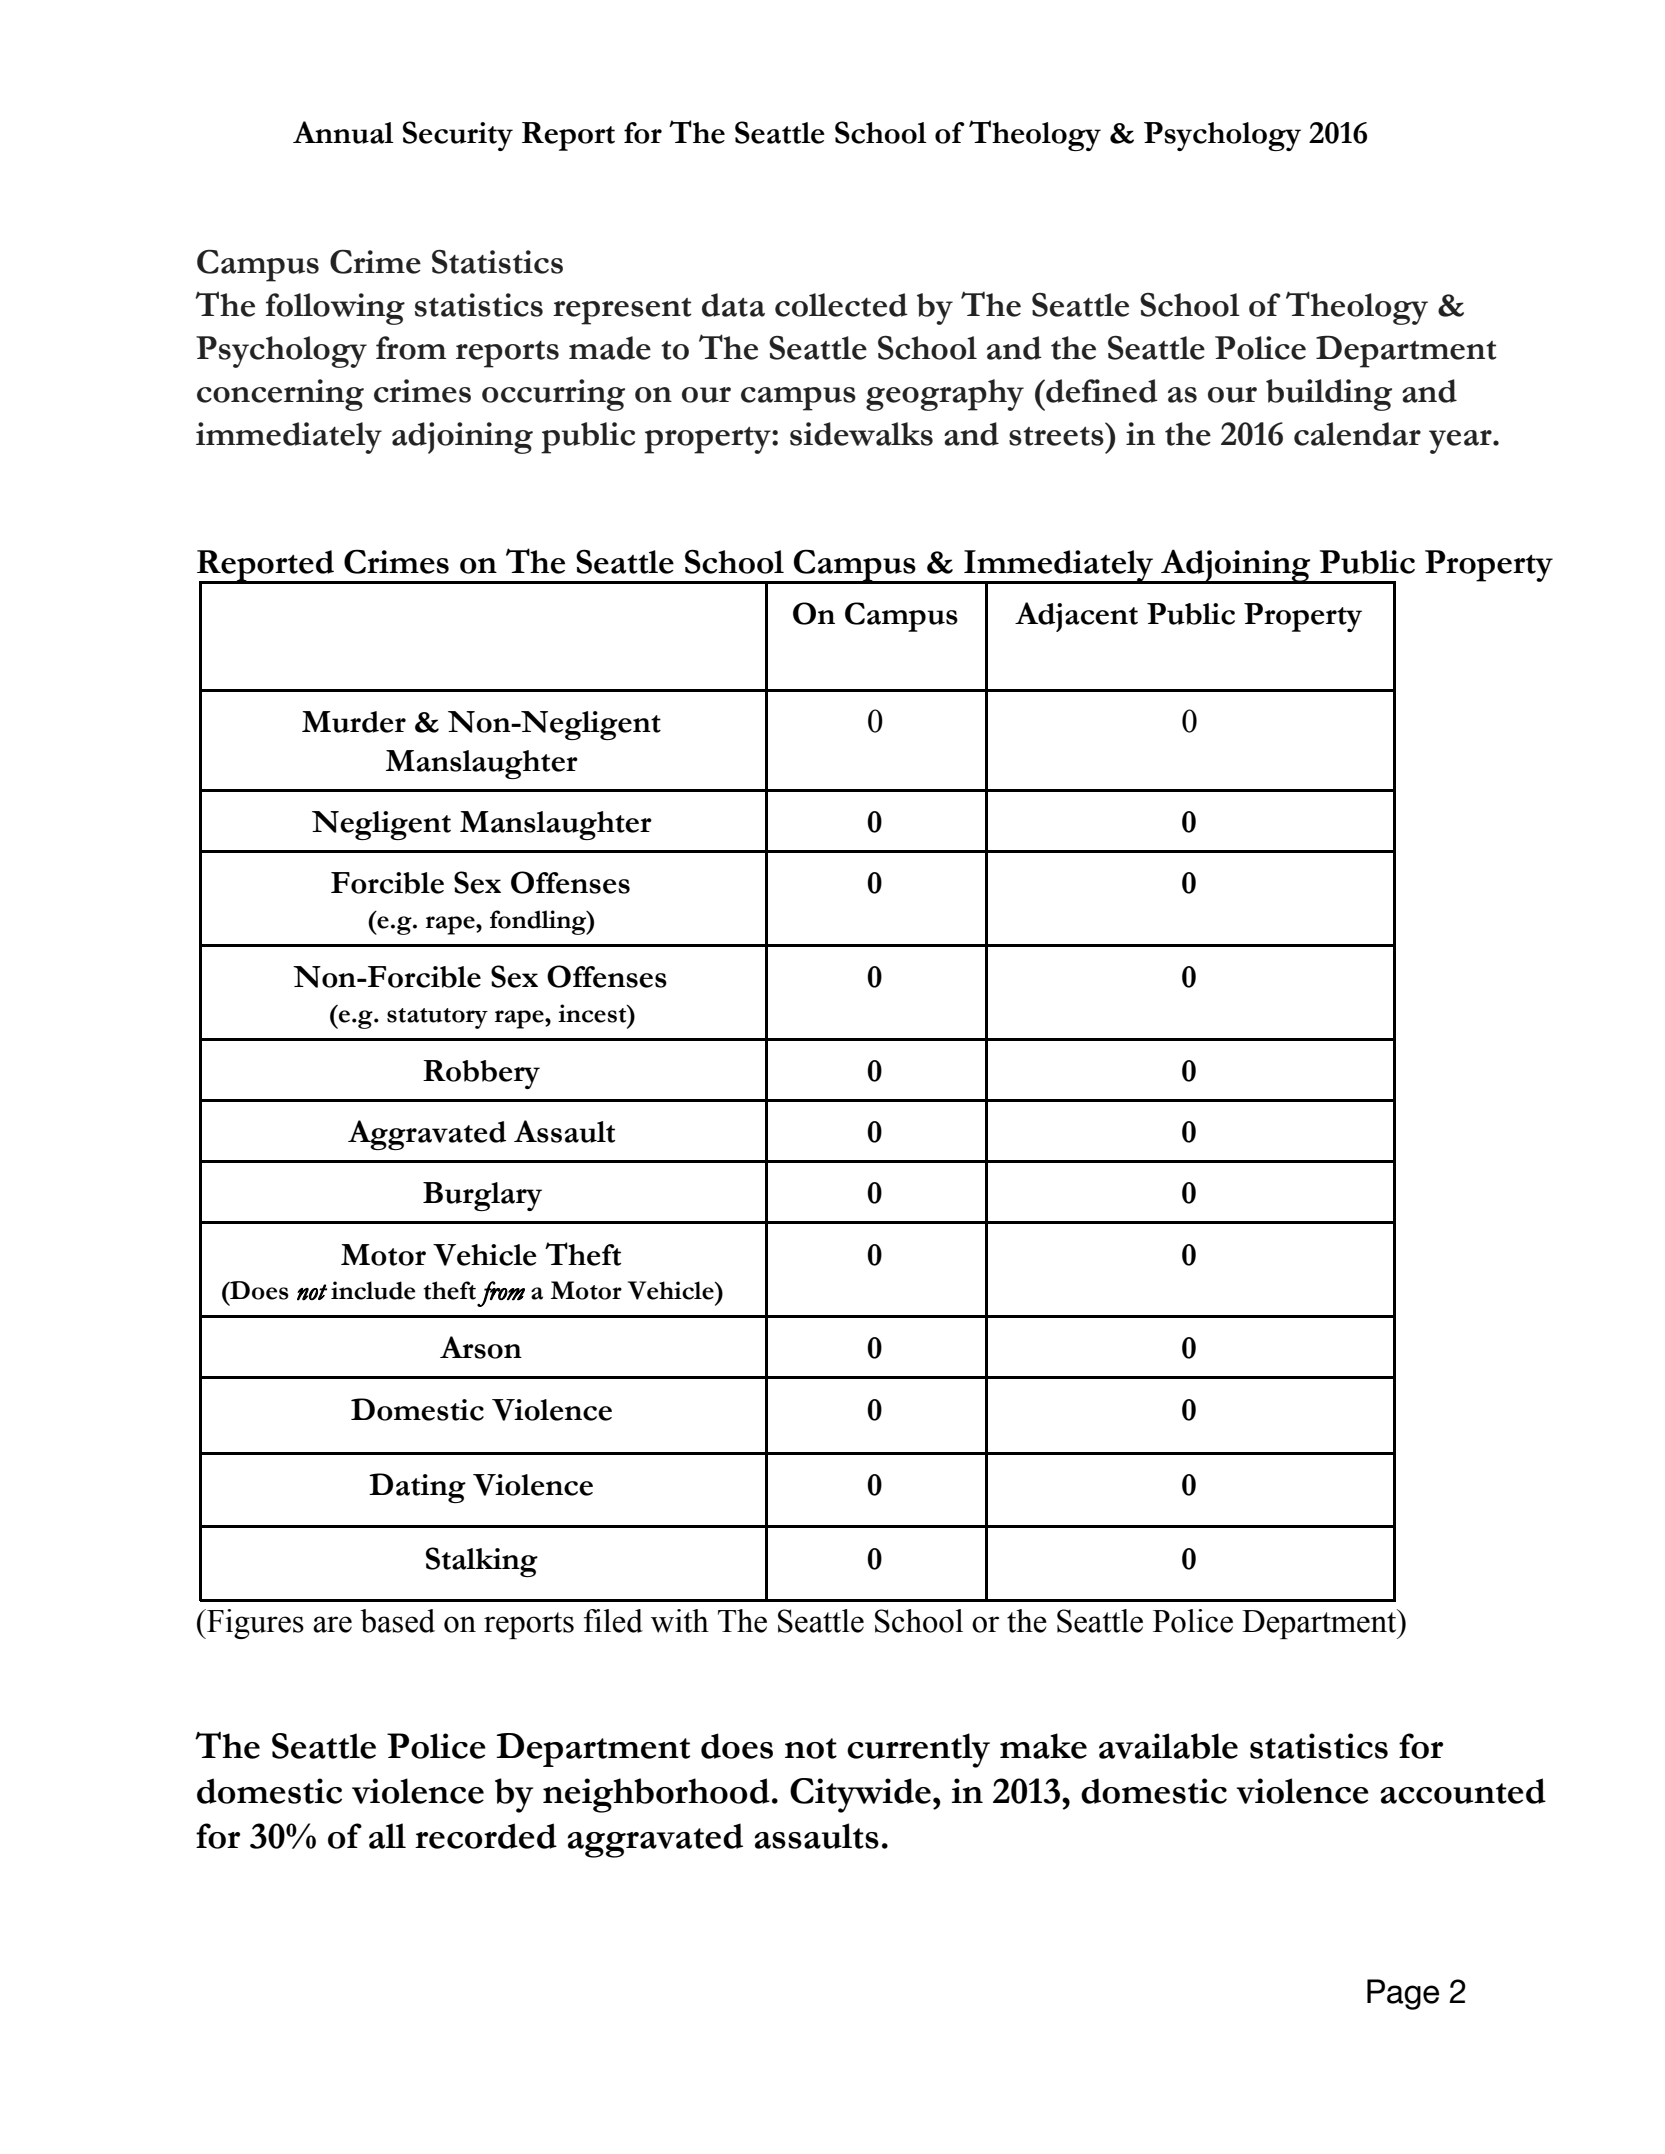 This document has width=1665, height=2154. What do you see at coordinates (593, 1013) in the document?
I see `incest` at bounding box center [593, 1013].
